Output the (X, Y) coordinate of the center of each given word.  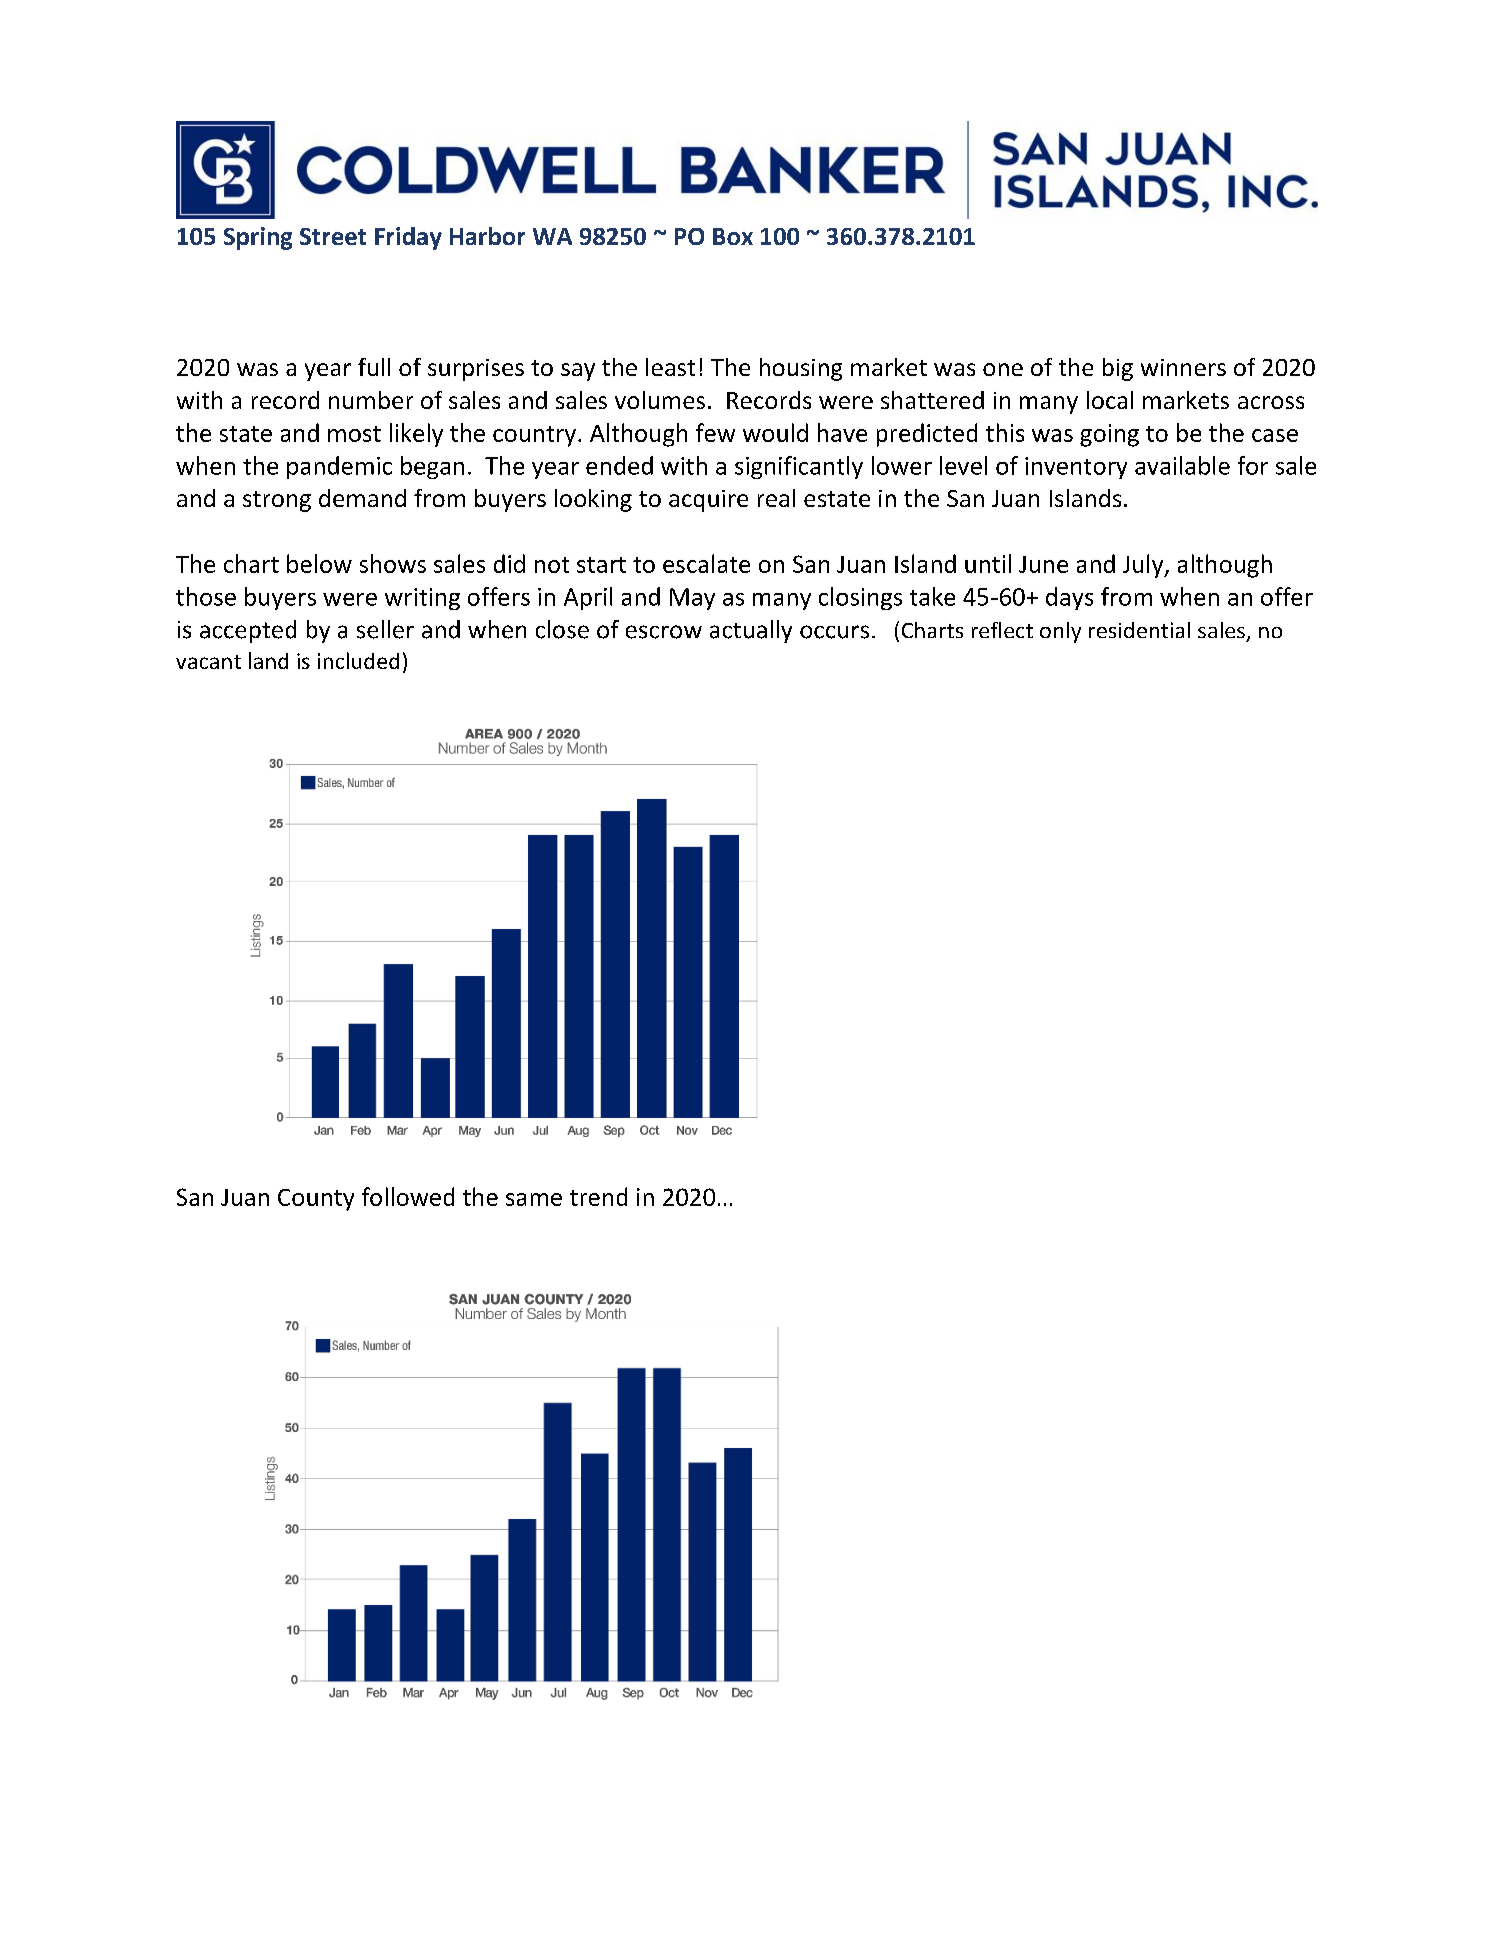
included (358, 660)
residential (1139, 630)
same (534, 1199)
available (1182, 465)
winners (1183, 367)
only (1060, 632)
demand (362, 498)
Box (733, 236)
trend (598, 1196)
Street (333, 236)
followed (408, 1196)
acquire (708, 501)
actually (751, 631)
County (316, 1200)
